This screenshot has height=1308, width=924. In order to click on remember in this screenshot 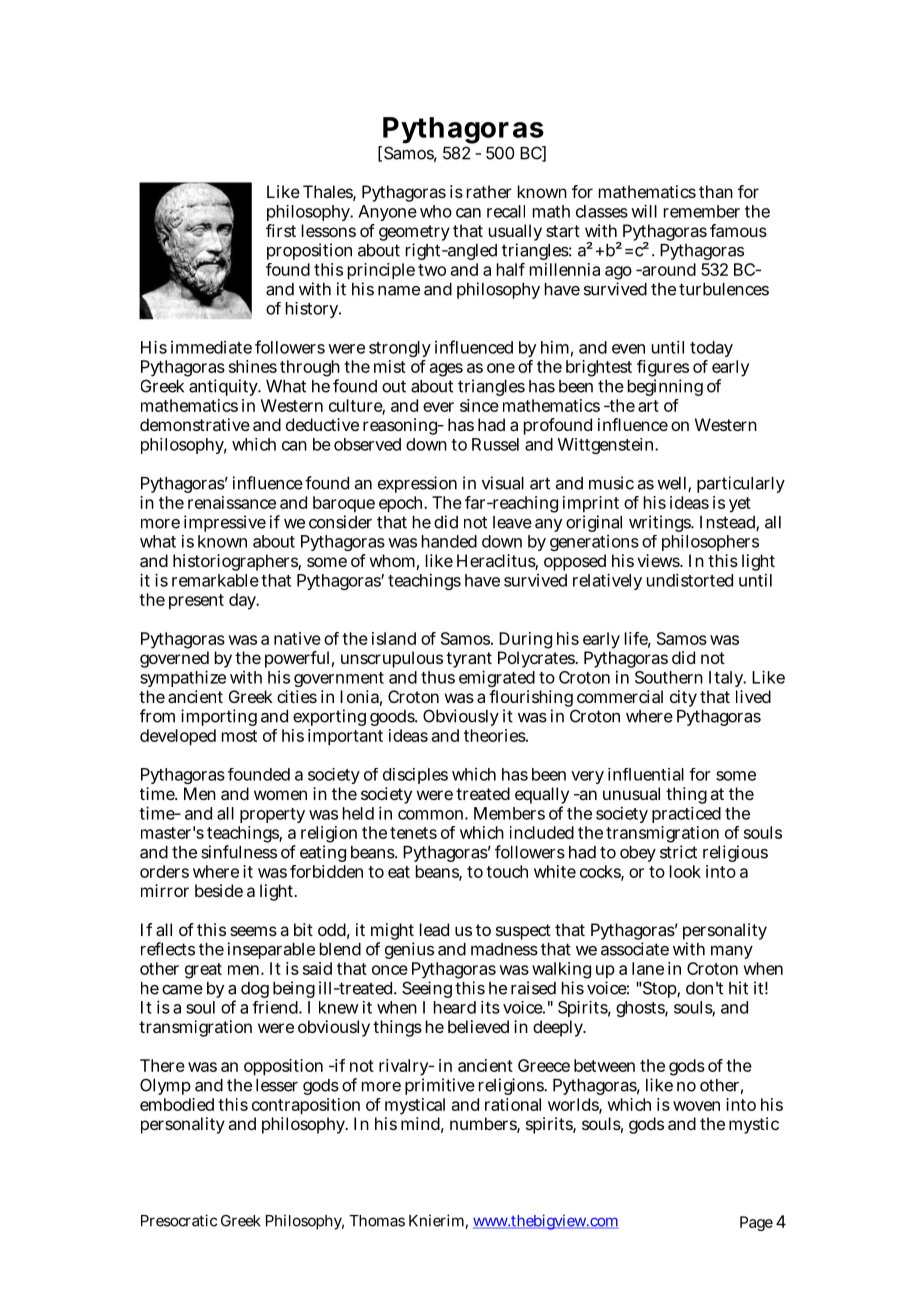, I will do `click(702, 211)`.
